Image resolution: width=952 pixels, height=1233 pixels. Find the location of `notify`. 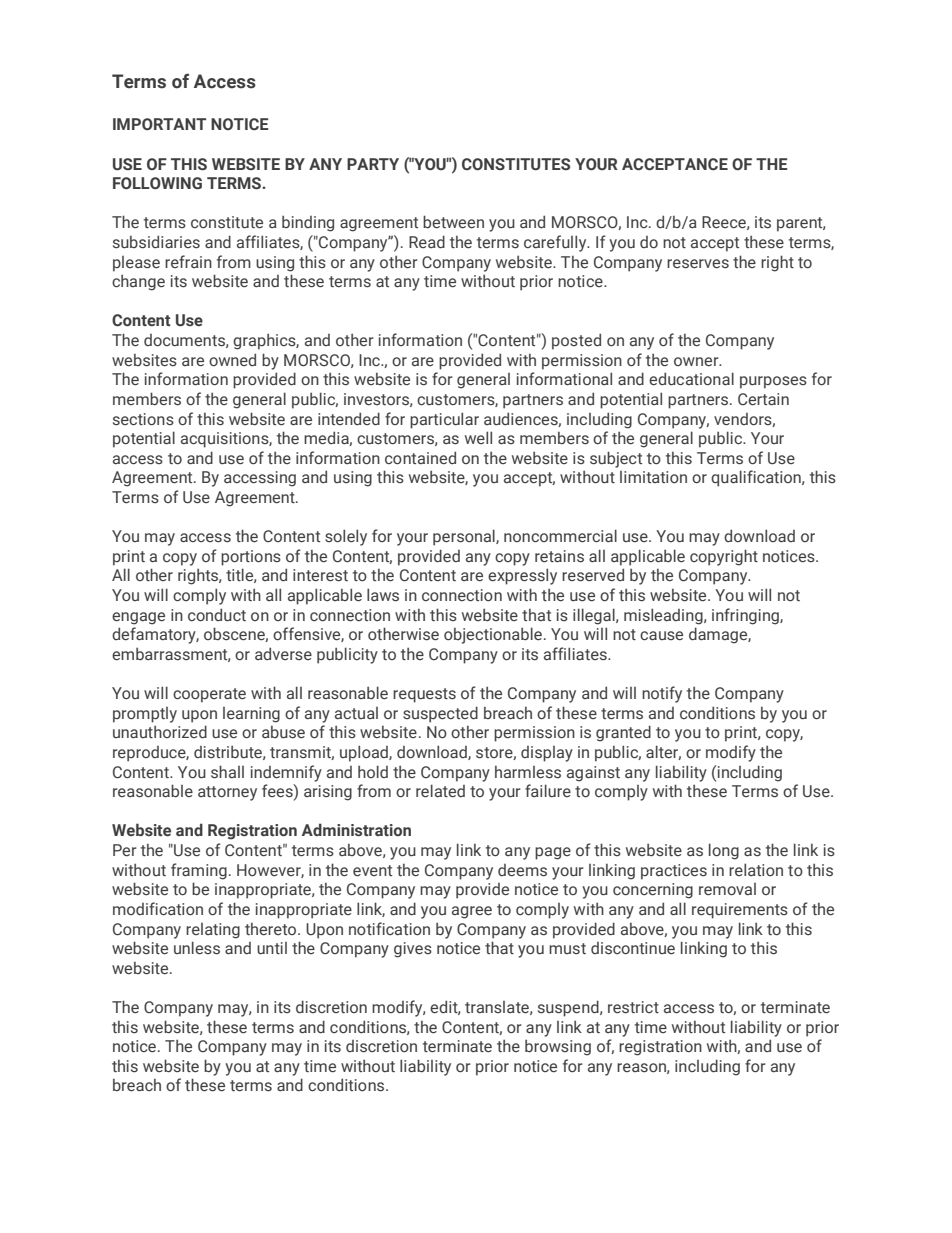

notify is located at coordinates (662, 694).
